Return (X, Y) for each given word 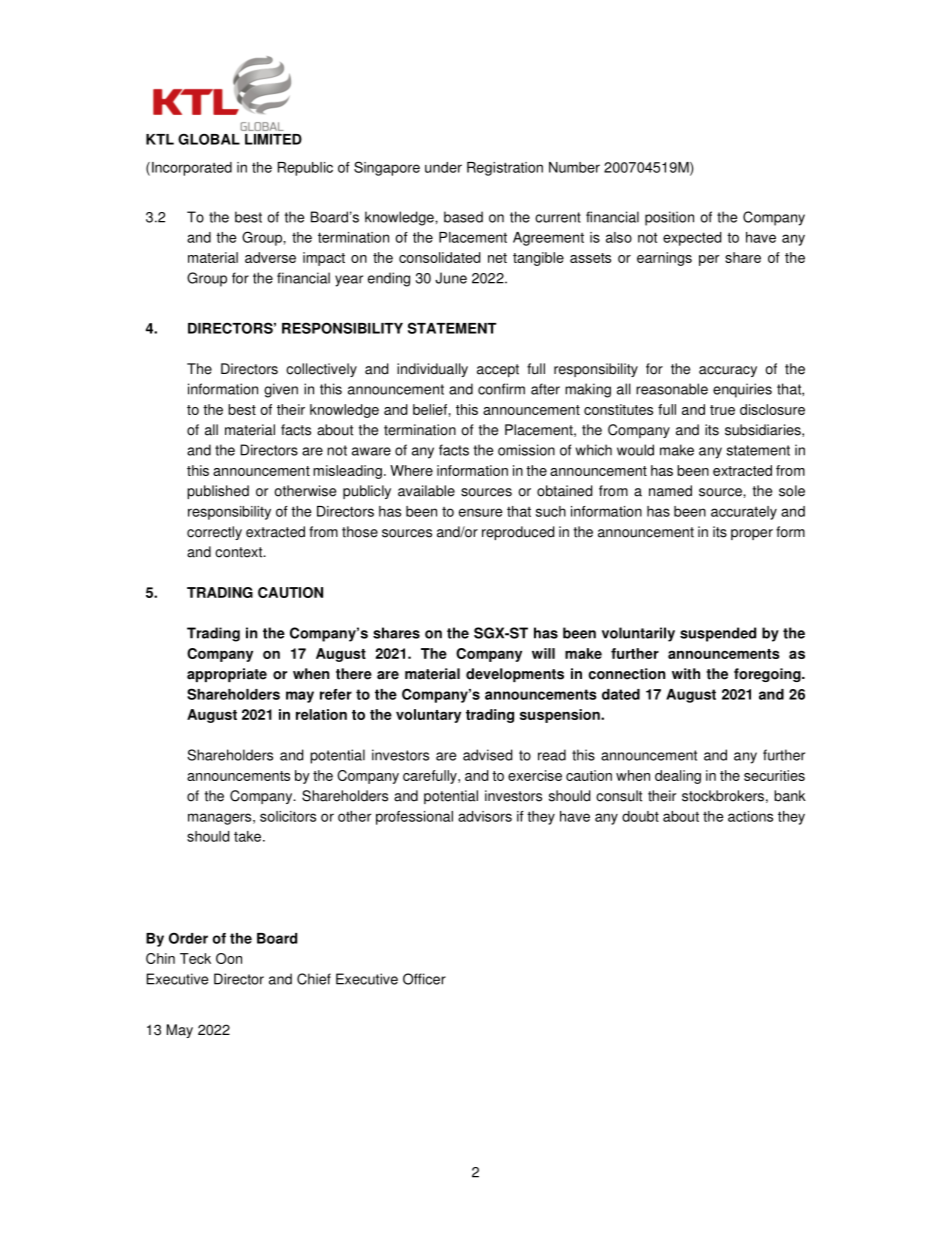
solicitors (288, 816)
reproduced (518, 533)
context (240, 552)
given (281, 390)
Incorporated (192, 169)
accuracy (728, 371)
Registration (505, 169)
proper (752, 534)
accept (498, 370)
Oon (229, 958)
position (669, 218)
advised (487, 755)
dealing (678, 777)
